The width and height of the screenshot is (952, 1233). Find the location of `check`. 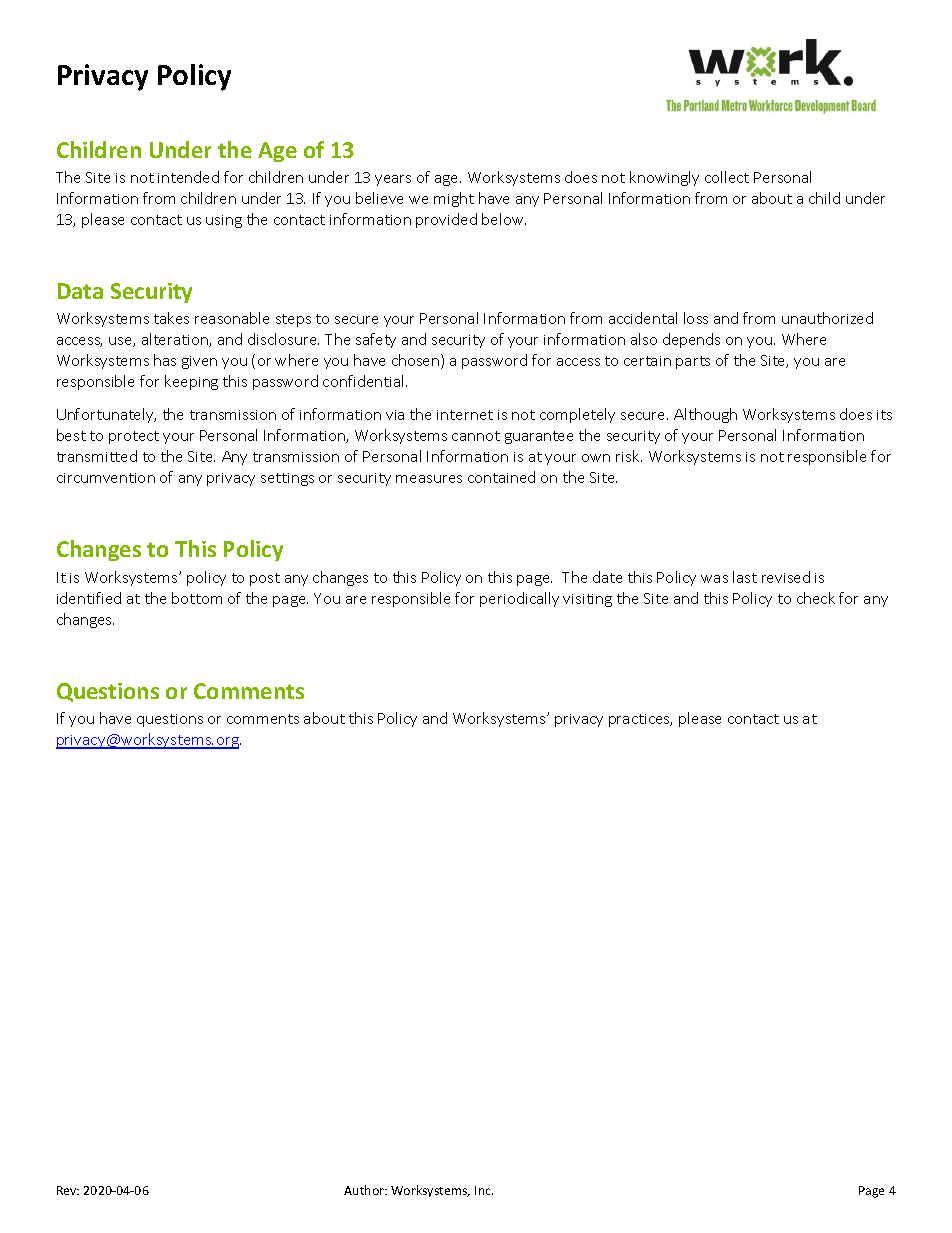

check is located at coordinates (816, 598).
